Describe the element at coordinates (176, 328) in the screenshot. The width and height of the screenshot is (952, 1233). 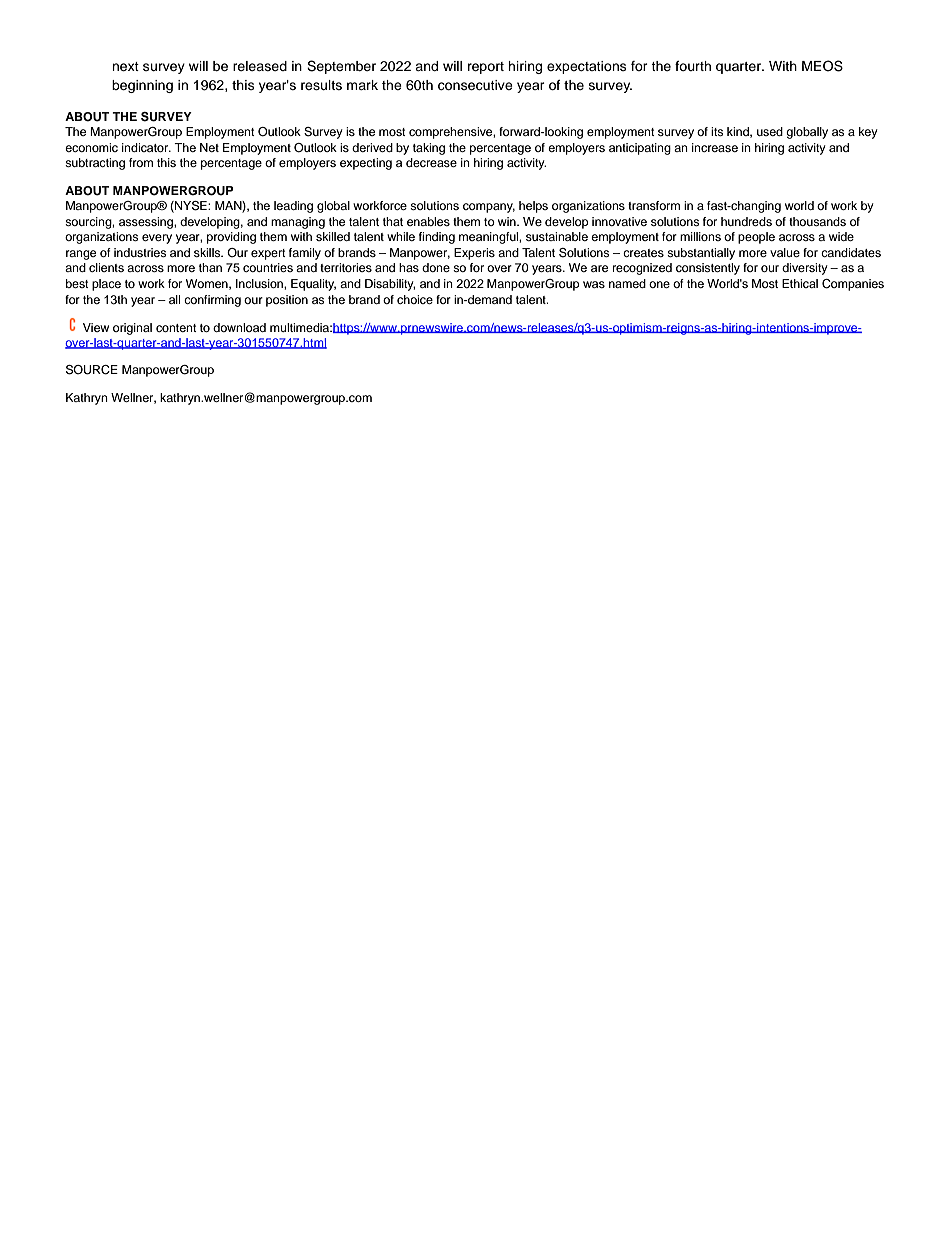
I see `content` at that location.
